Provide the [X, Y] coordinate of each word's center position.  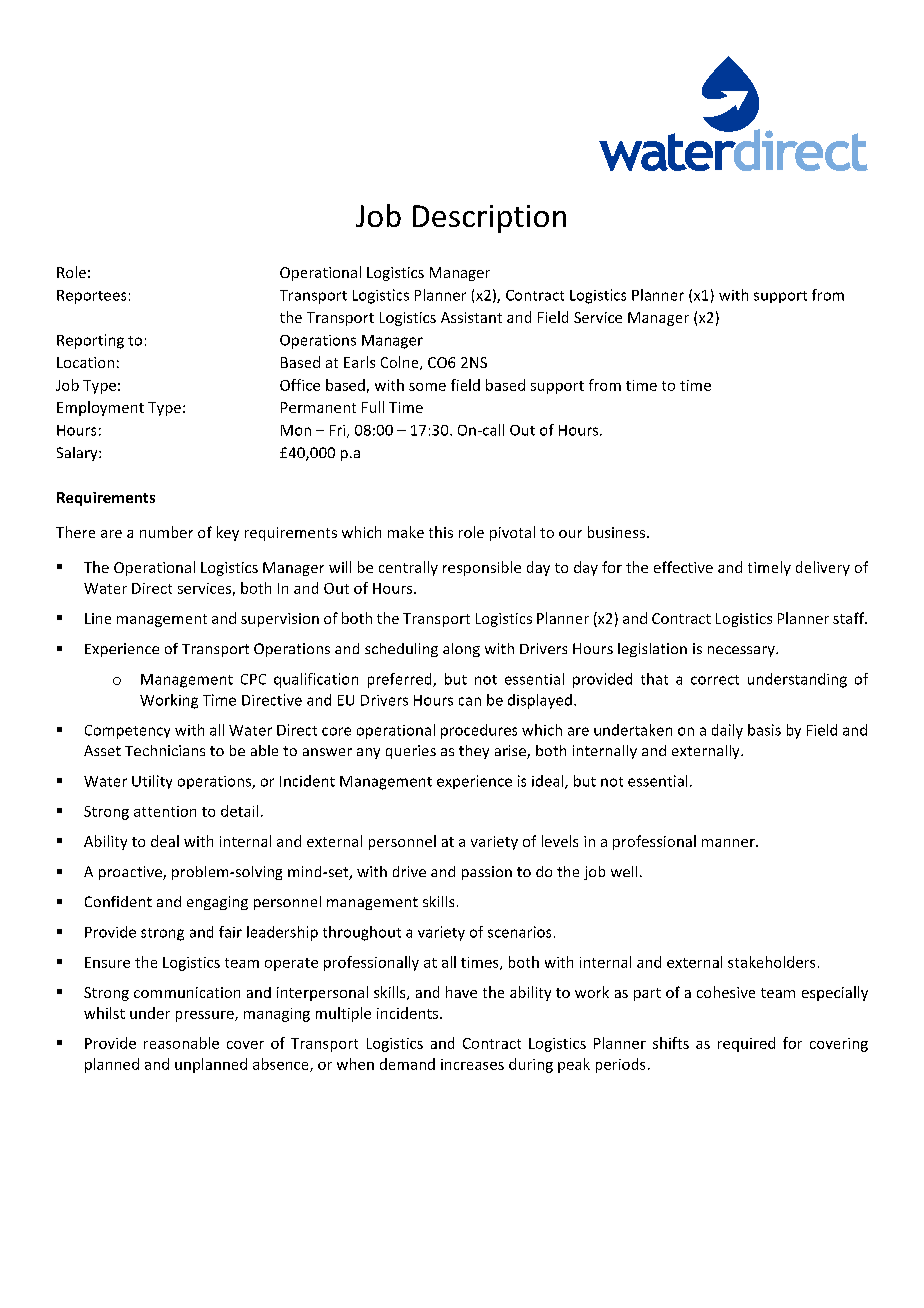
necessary [742, 651]
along [461, 650]
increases [472, 1064]
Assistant [471, 317]
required [746, 1044]
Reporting [90, 341]
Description [489, 219]
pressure [206, 1016]
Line [98, 618]
